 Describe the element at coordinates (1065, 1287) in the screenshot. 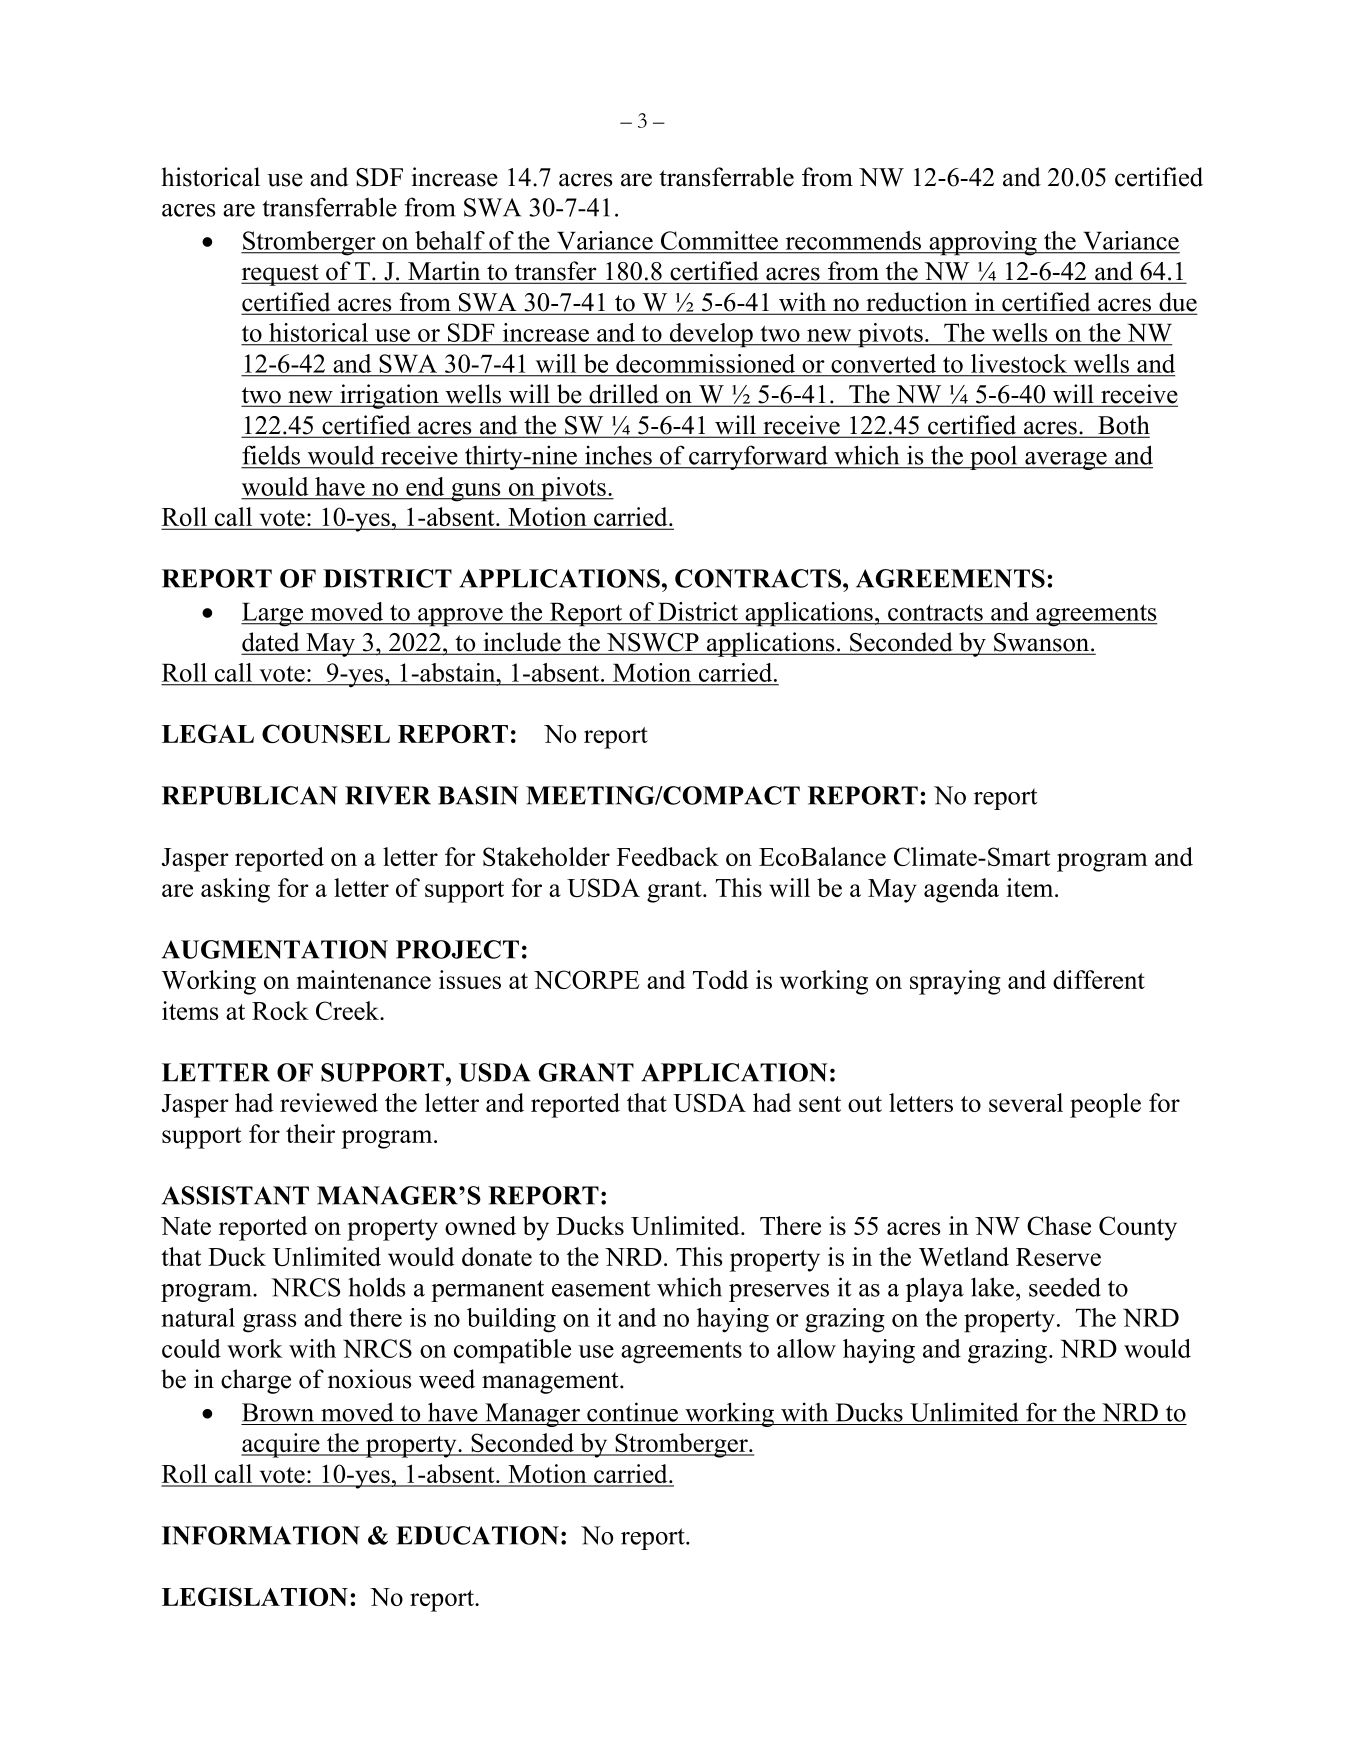

I see `seeded` at that location.
